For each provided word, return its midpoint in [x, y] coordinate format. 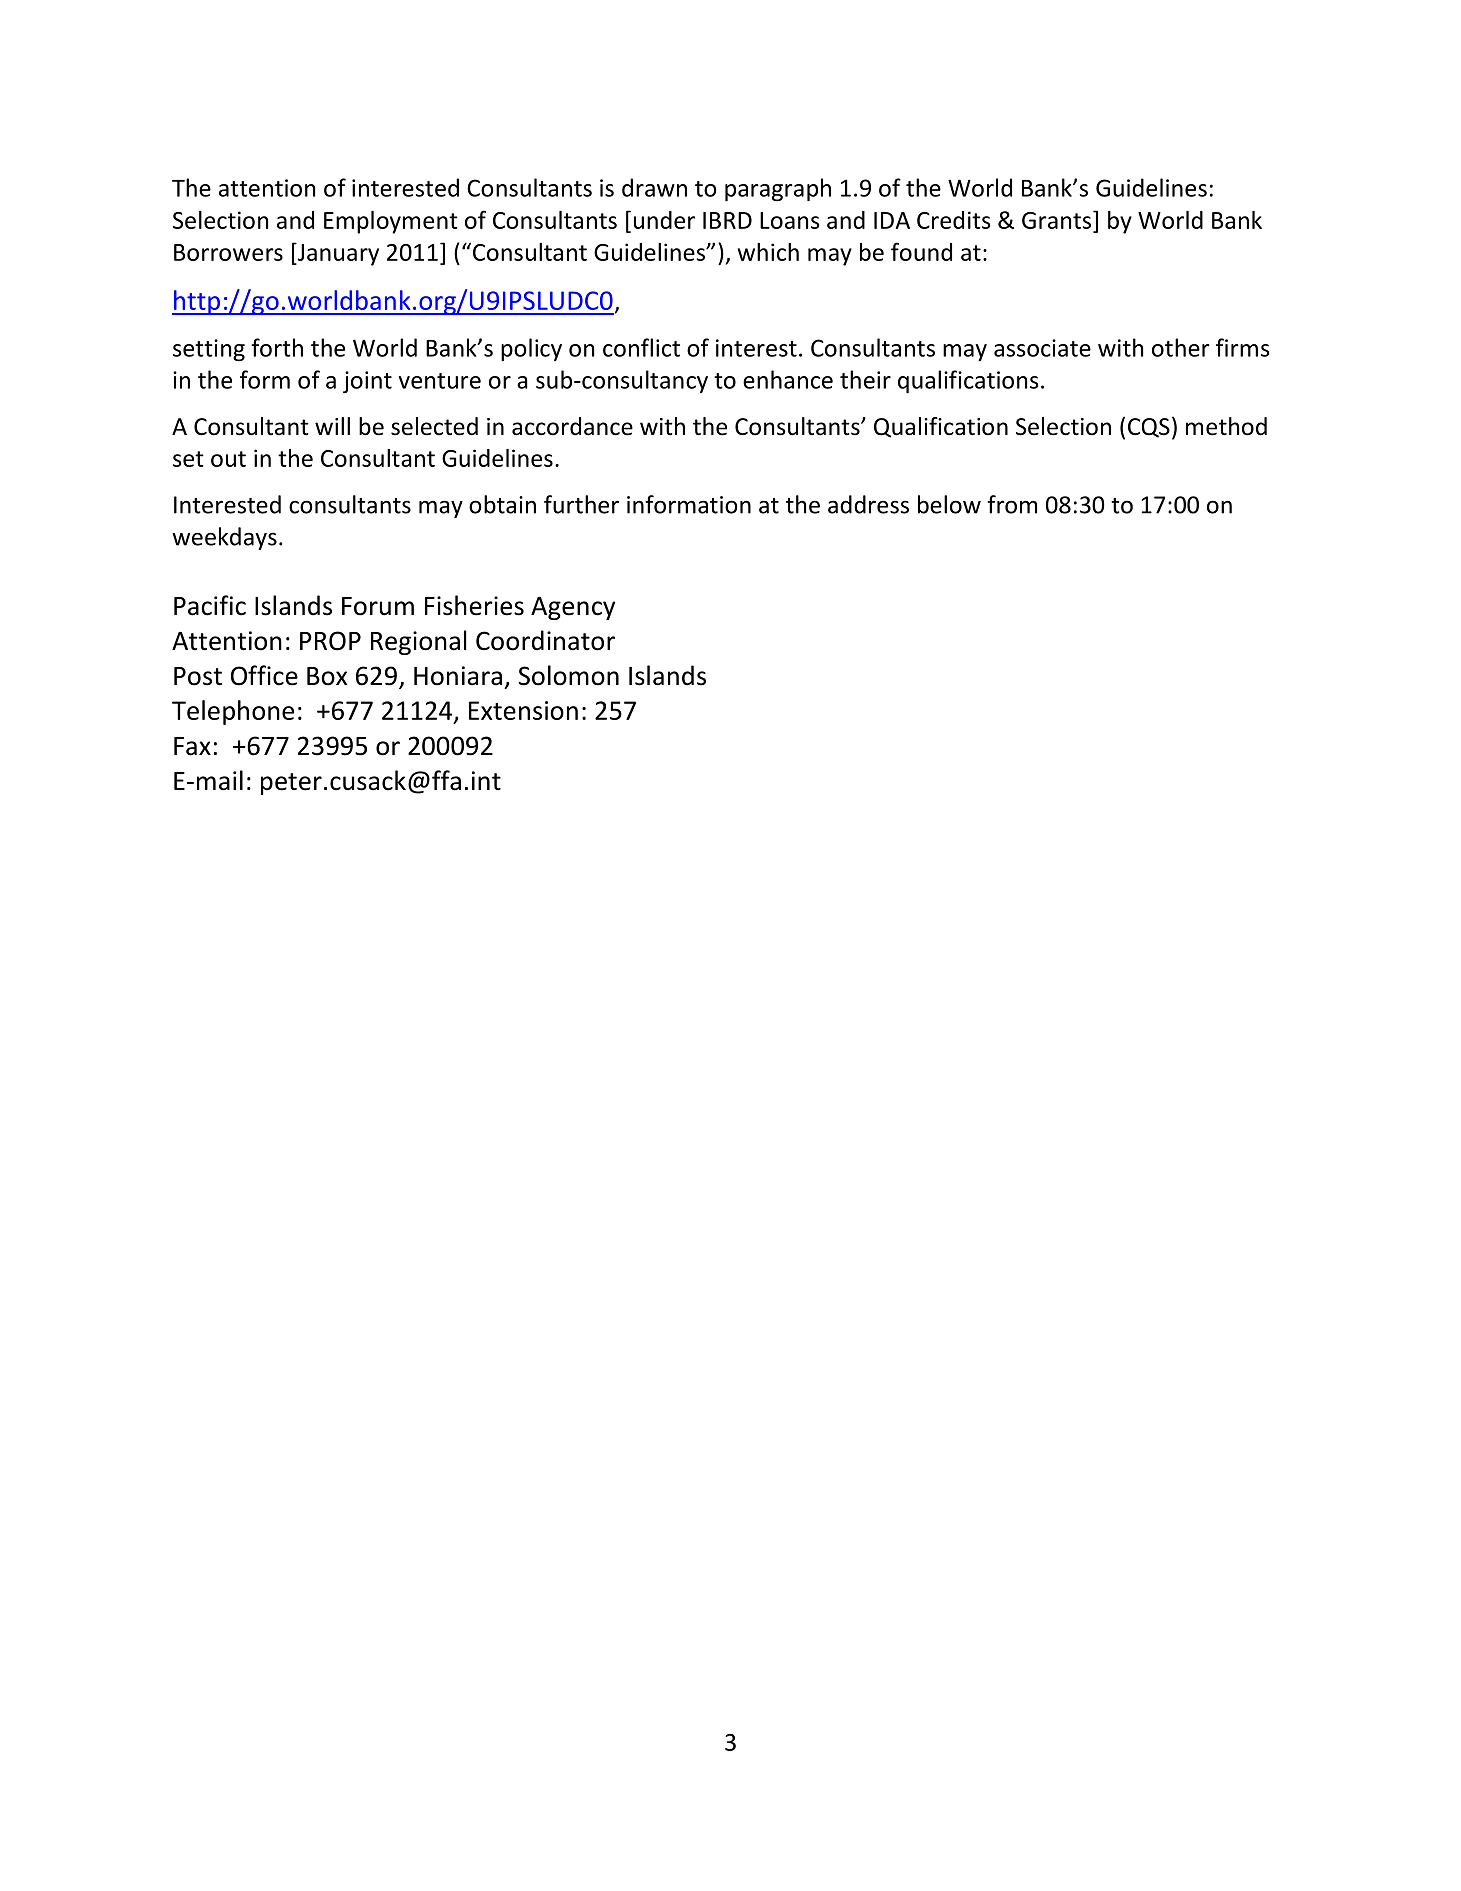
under [664, 220]
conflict [641, 347]
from [1012, 504]
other [1181, 347]
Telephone [233, 712]
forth [277, 347]
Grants [1058, 220]
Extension [523, 710]
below [949, 504]
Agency [573, 608]
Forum [378, 606]
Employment [391, 222]
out [228, 459]
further [581, 504]
